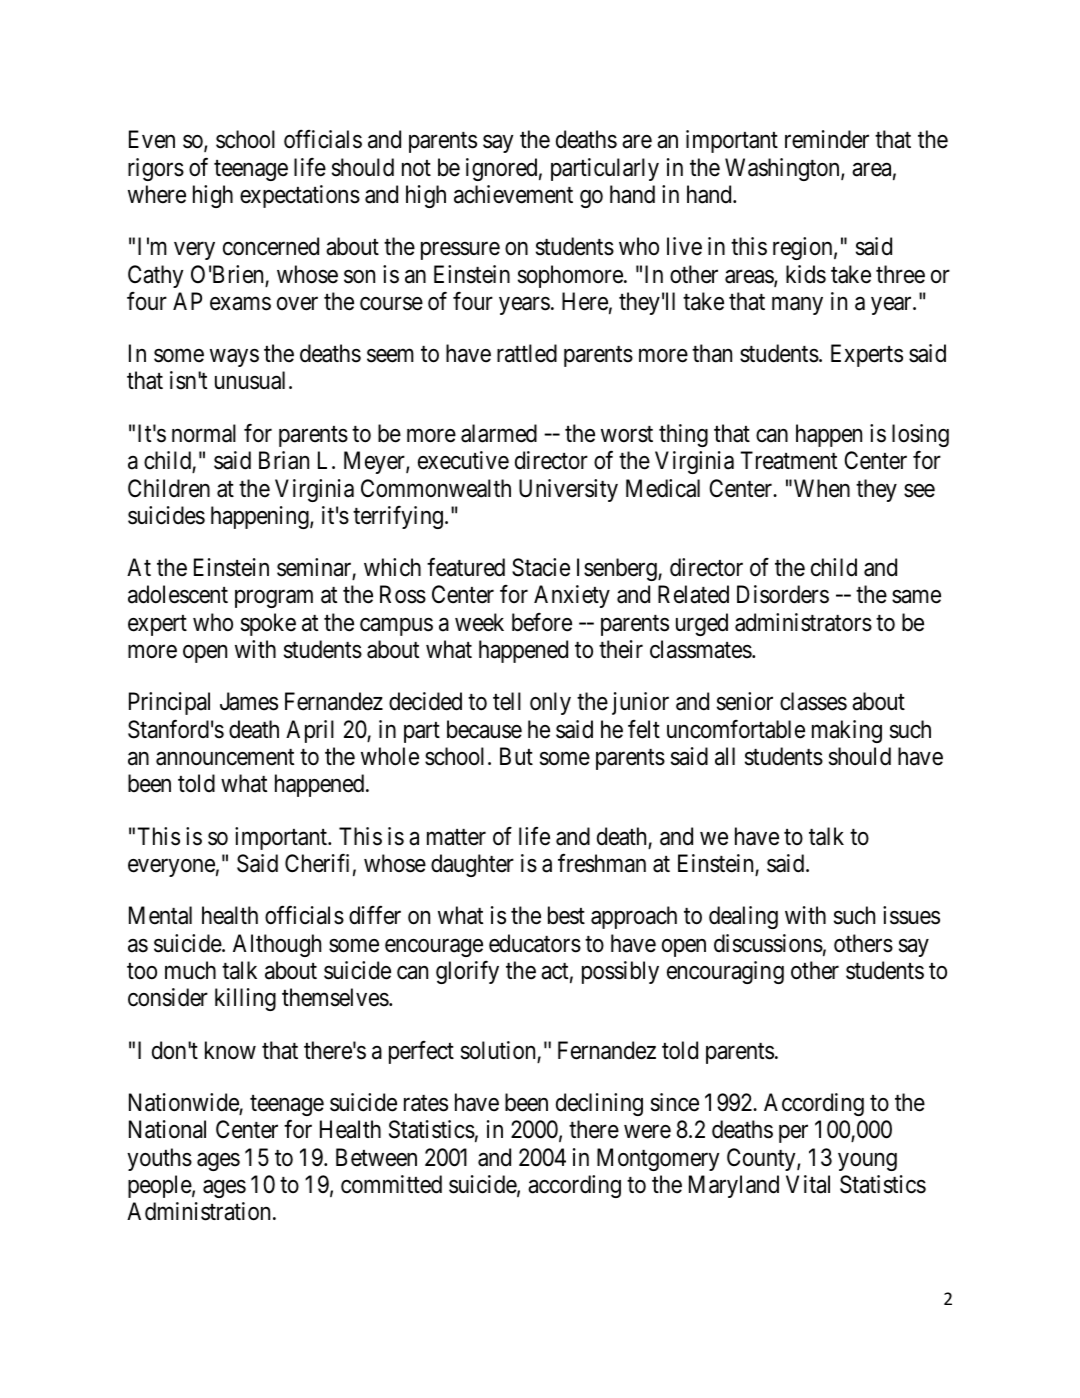 This image has width=1080, height=1398. What do you see at coordinates (513, 194) in the image?
I see `achievement` at bounding box center [513, 194].
